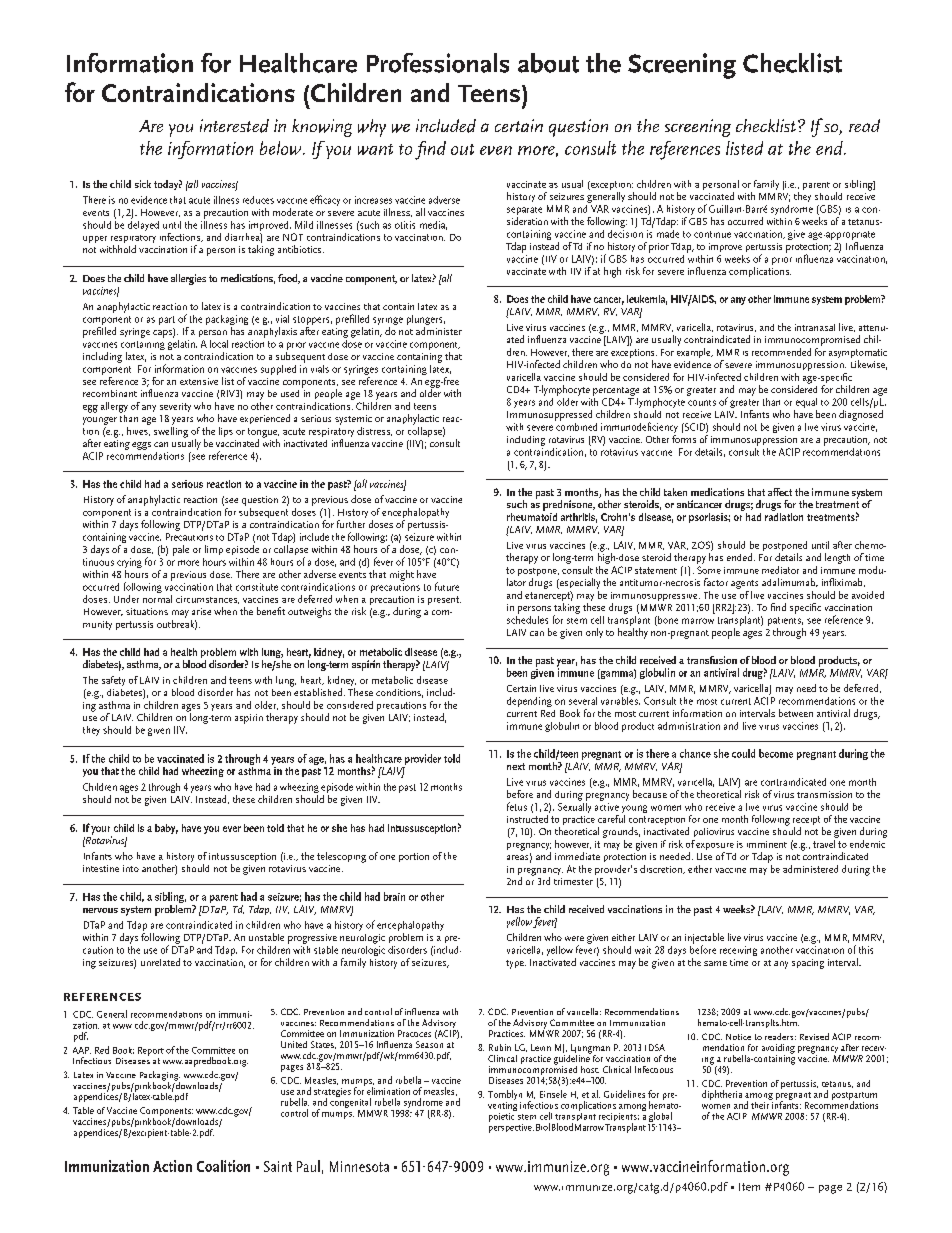 This screenshot has width=952, height=1233. I want to click on schedules, so click(527, 618).
